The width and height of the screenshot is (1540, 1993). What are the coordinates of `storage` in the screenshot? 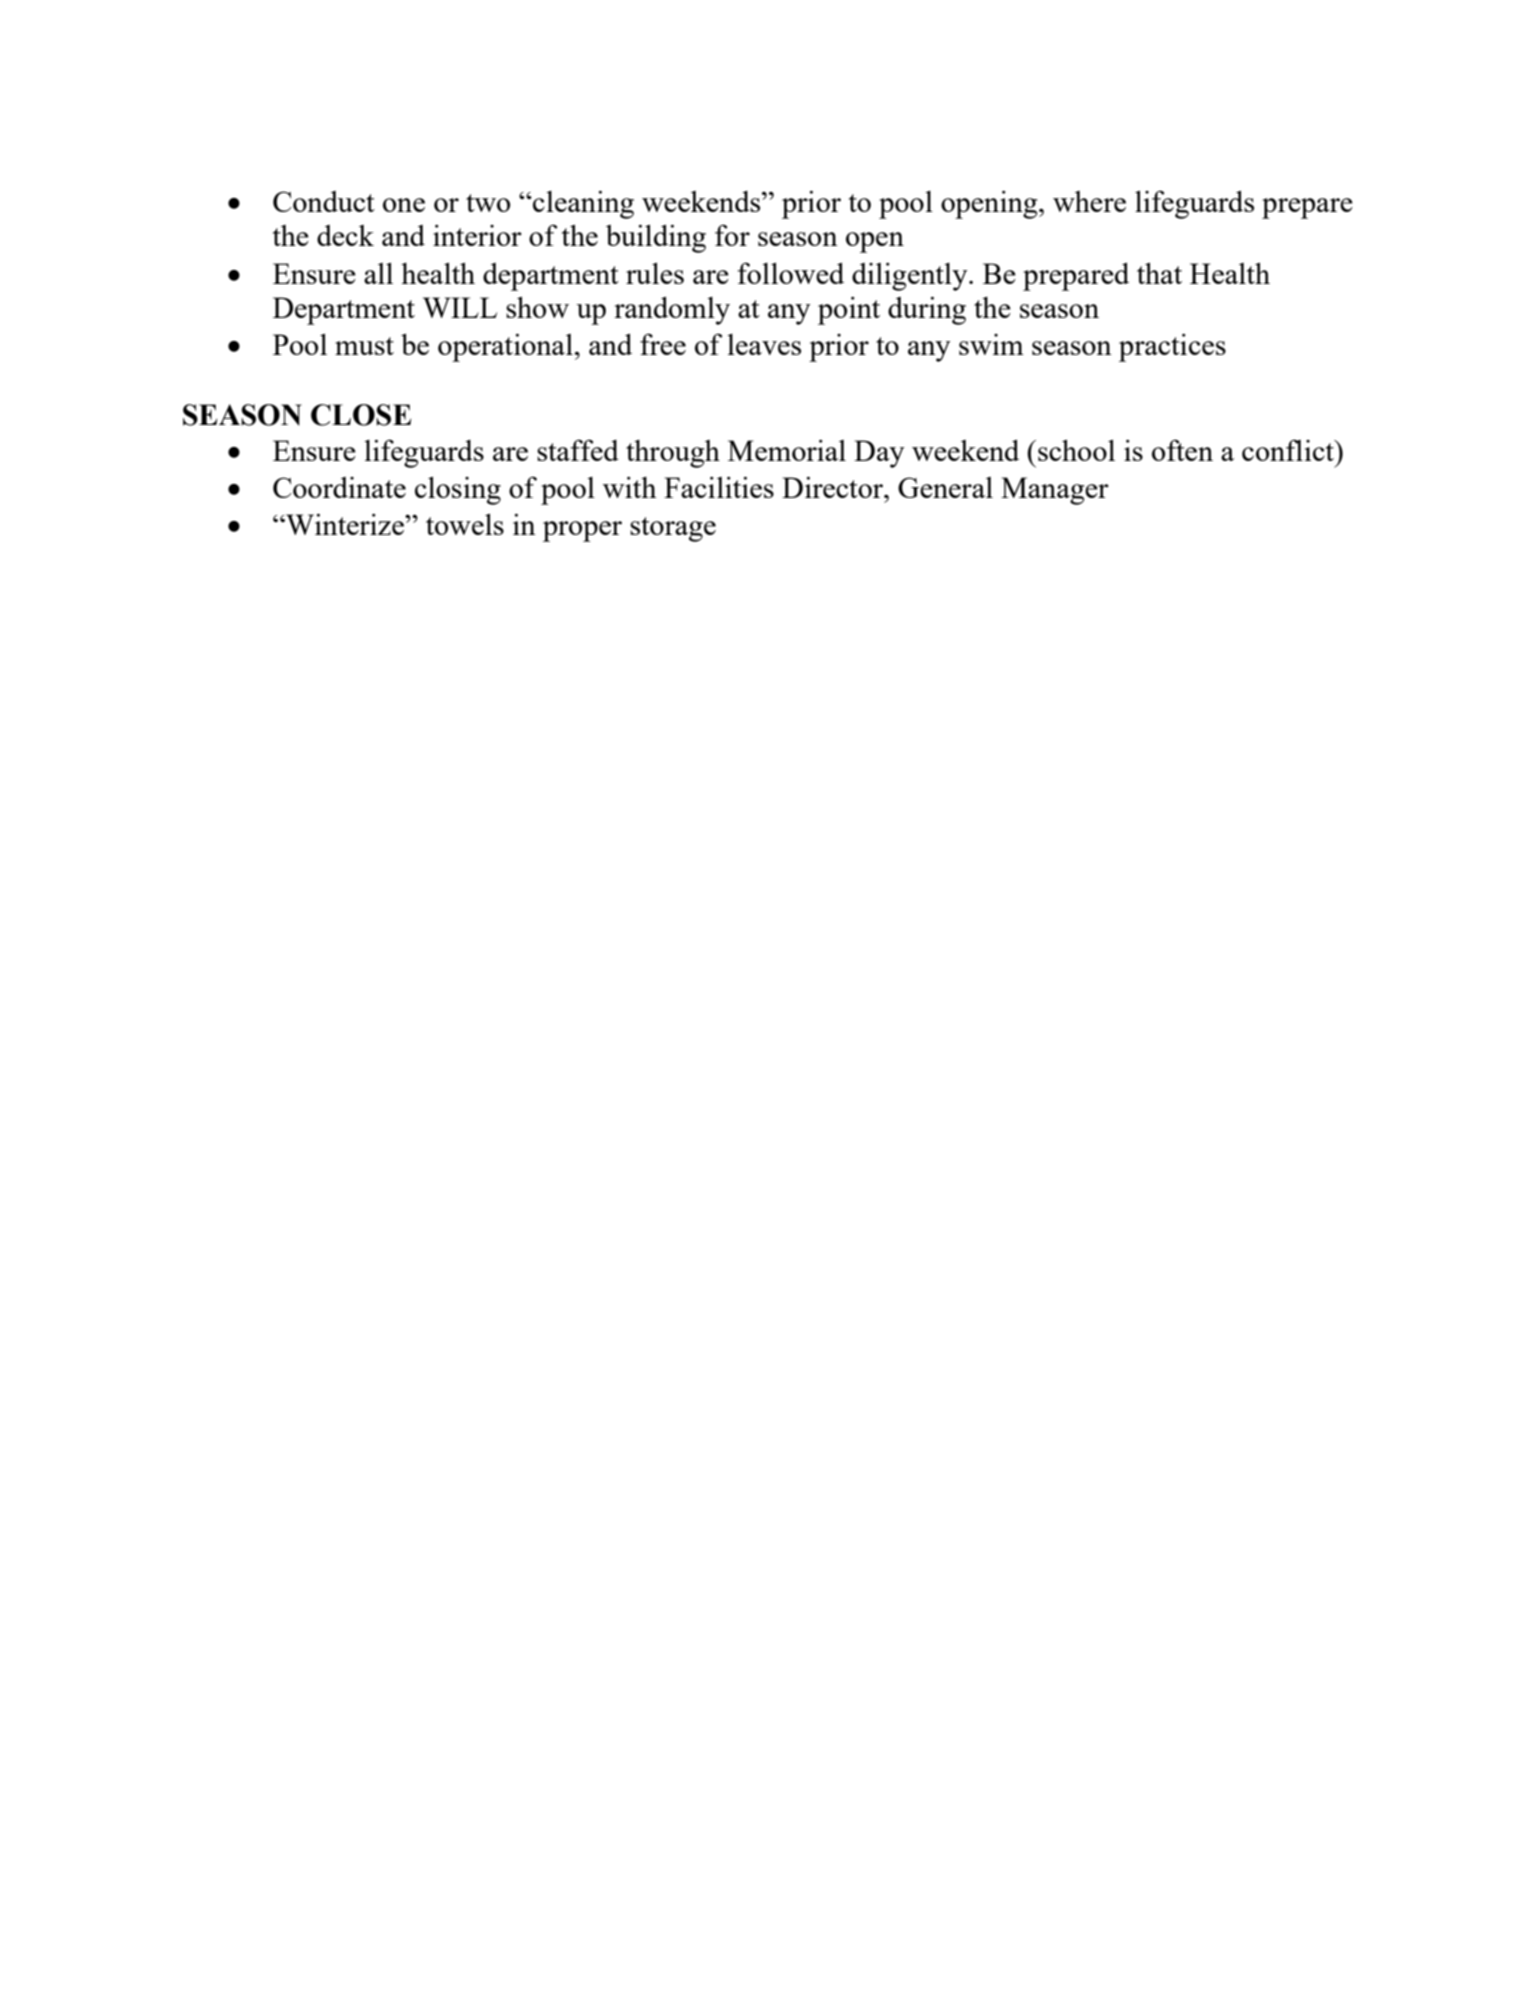 It's located at (673, 529).
